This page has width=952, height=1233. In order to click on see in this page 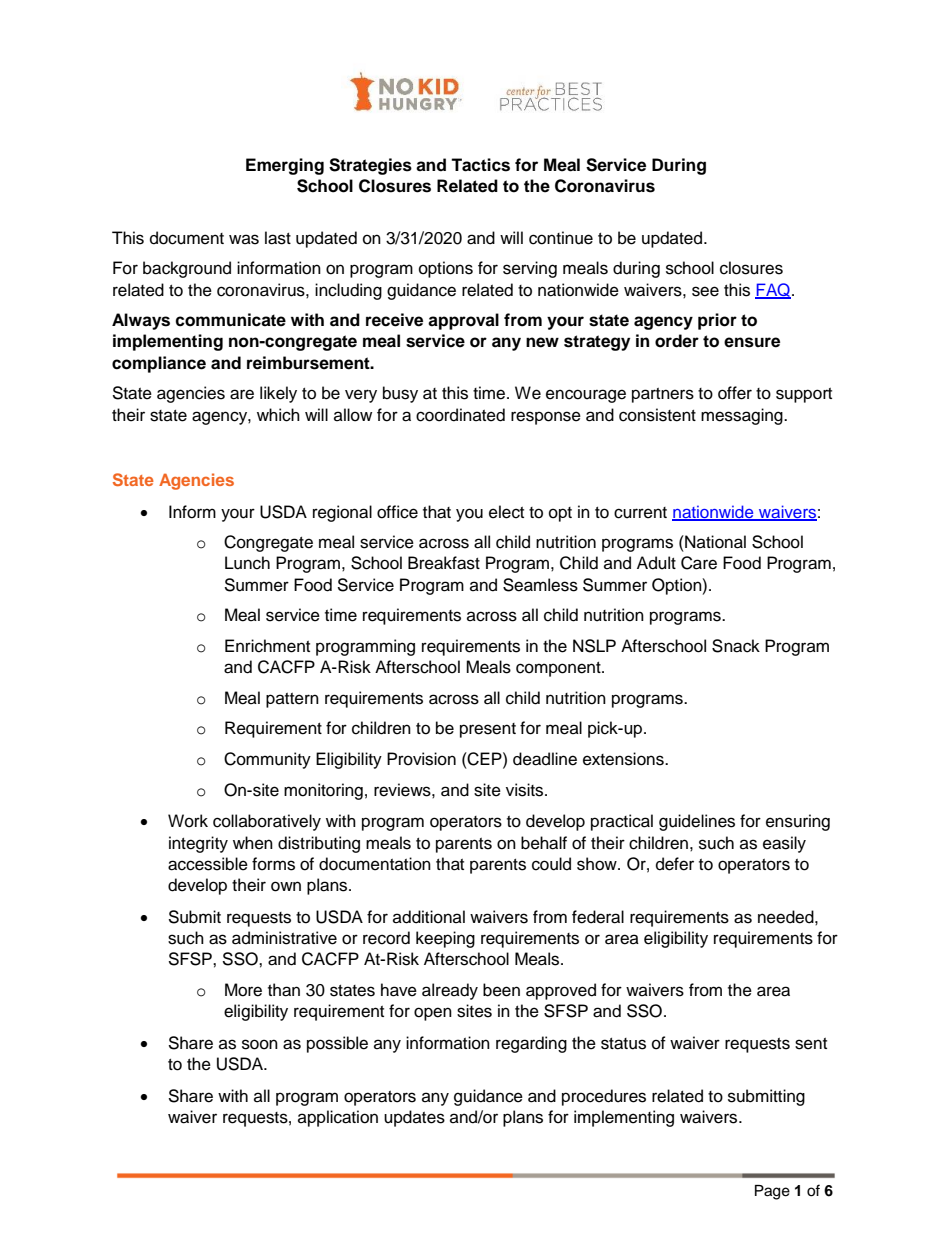, I will do `click(705, 291)`.
